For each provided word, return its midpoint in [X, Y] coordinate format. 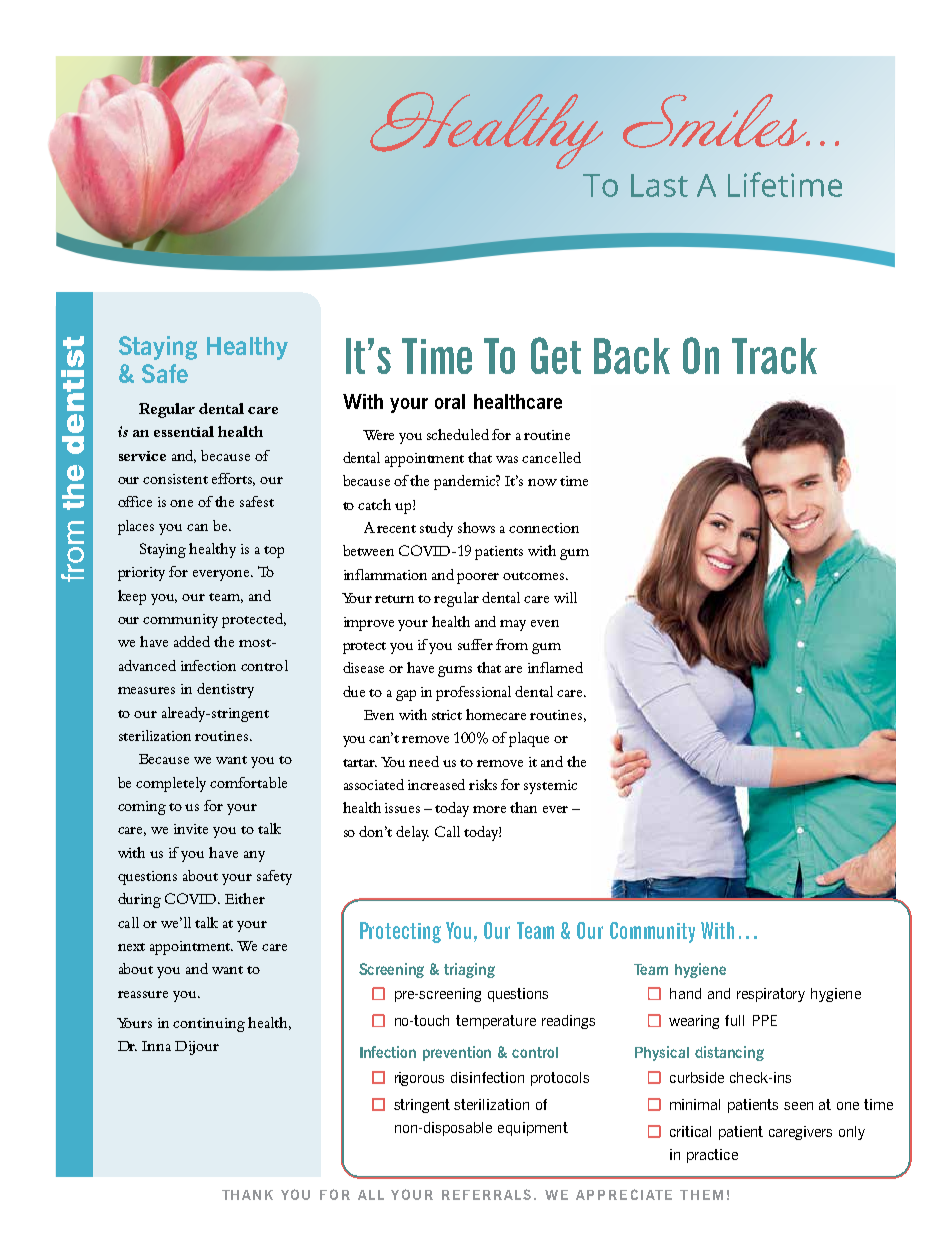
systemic [550, 787]
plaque [529, 739]
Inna [156, 1046]
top [274, 552]
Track [774, 356]
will [565, 597]
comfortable [248, 782]
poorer [478, 578]
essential [184, 431]
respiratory [771, 995]
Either [245, 898]
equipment [533, 1129]
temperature [496, 1022]
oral [450, 401]
